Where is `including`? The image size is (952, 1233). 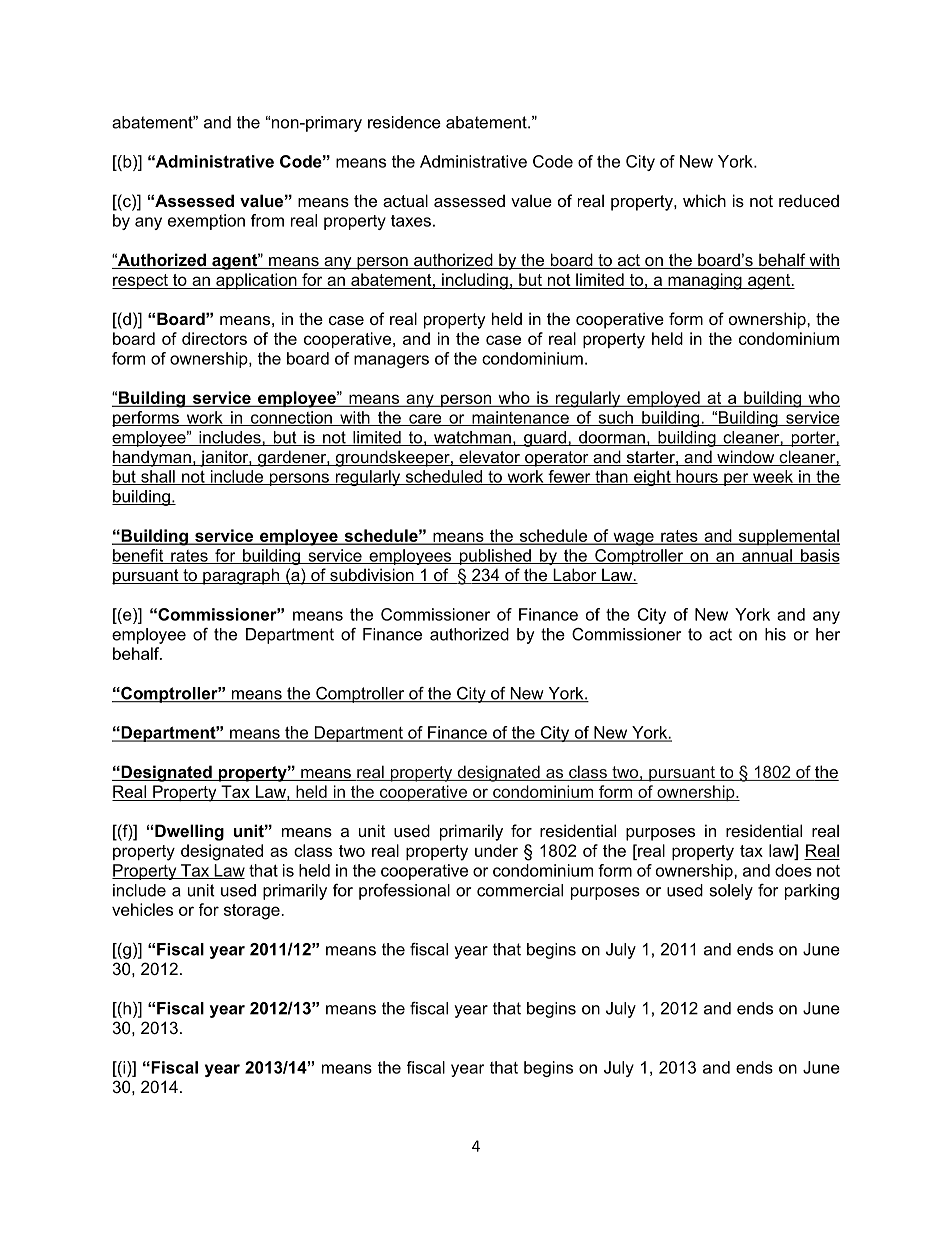 including is located at coordinates (475, 281).
